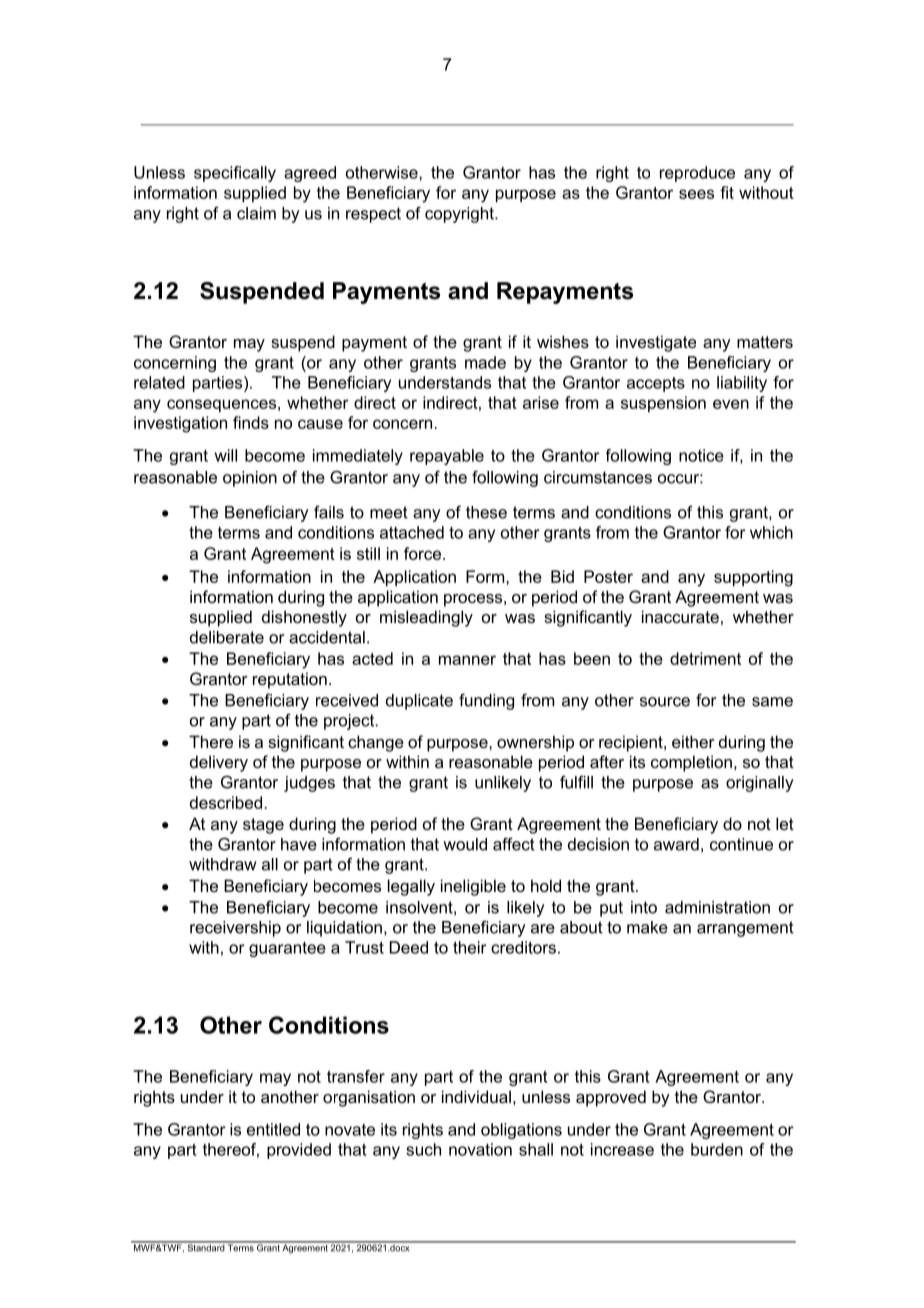 The image size is (924, 1308). Describe the element at coordinates (486, 701) in the screenshot. I see `funding` at that location.
